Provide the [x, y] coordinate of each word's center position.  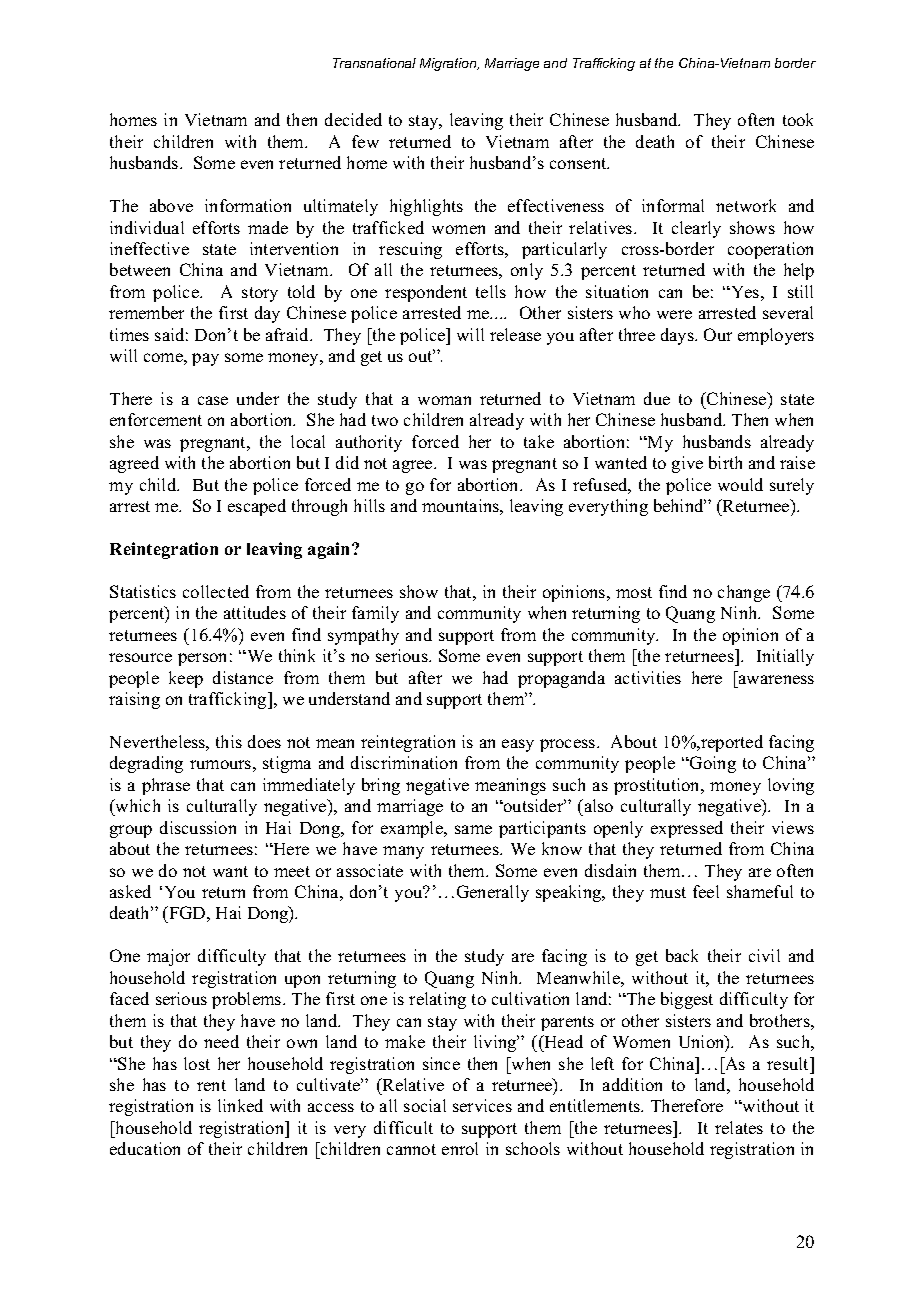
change [744, 593]
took [798, 119]
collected [216, 591]
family [375, 614]
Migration [449, 64]
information [248, 205]
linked [240, 1105]
